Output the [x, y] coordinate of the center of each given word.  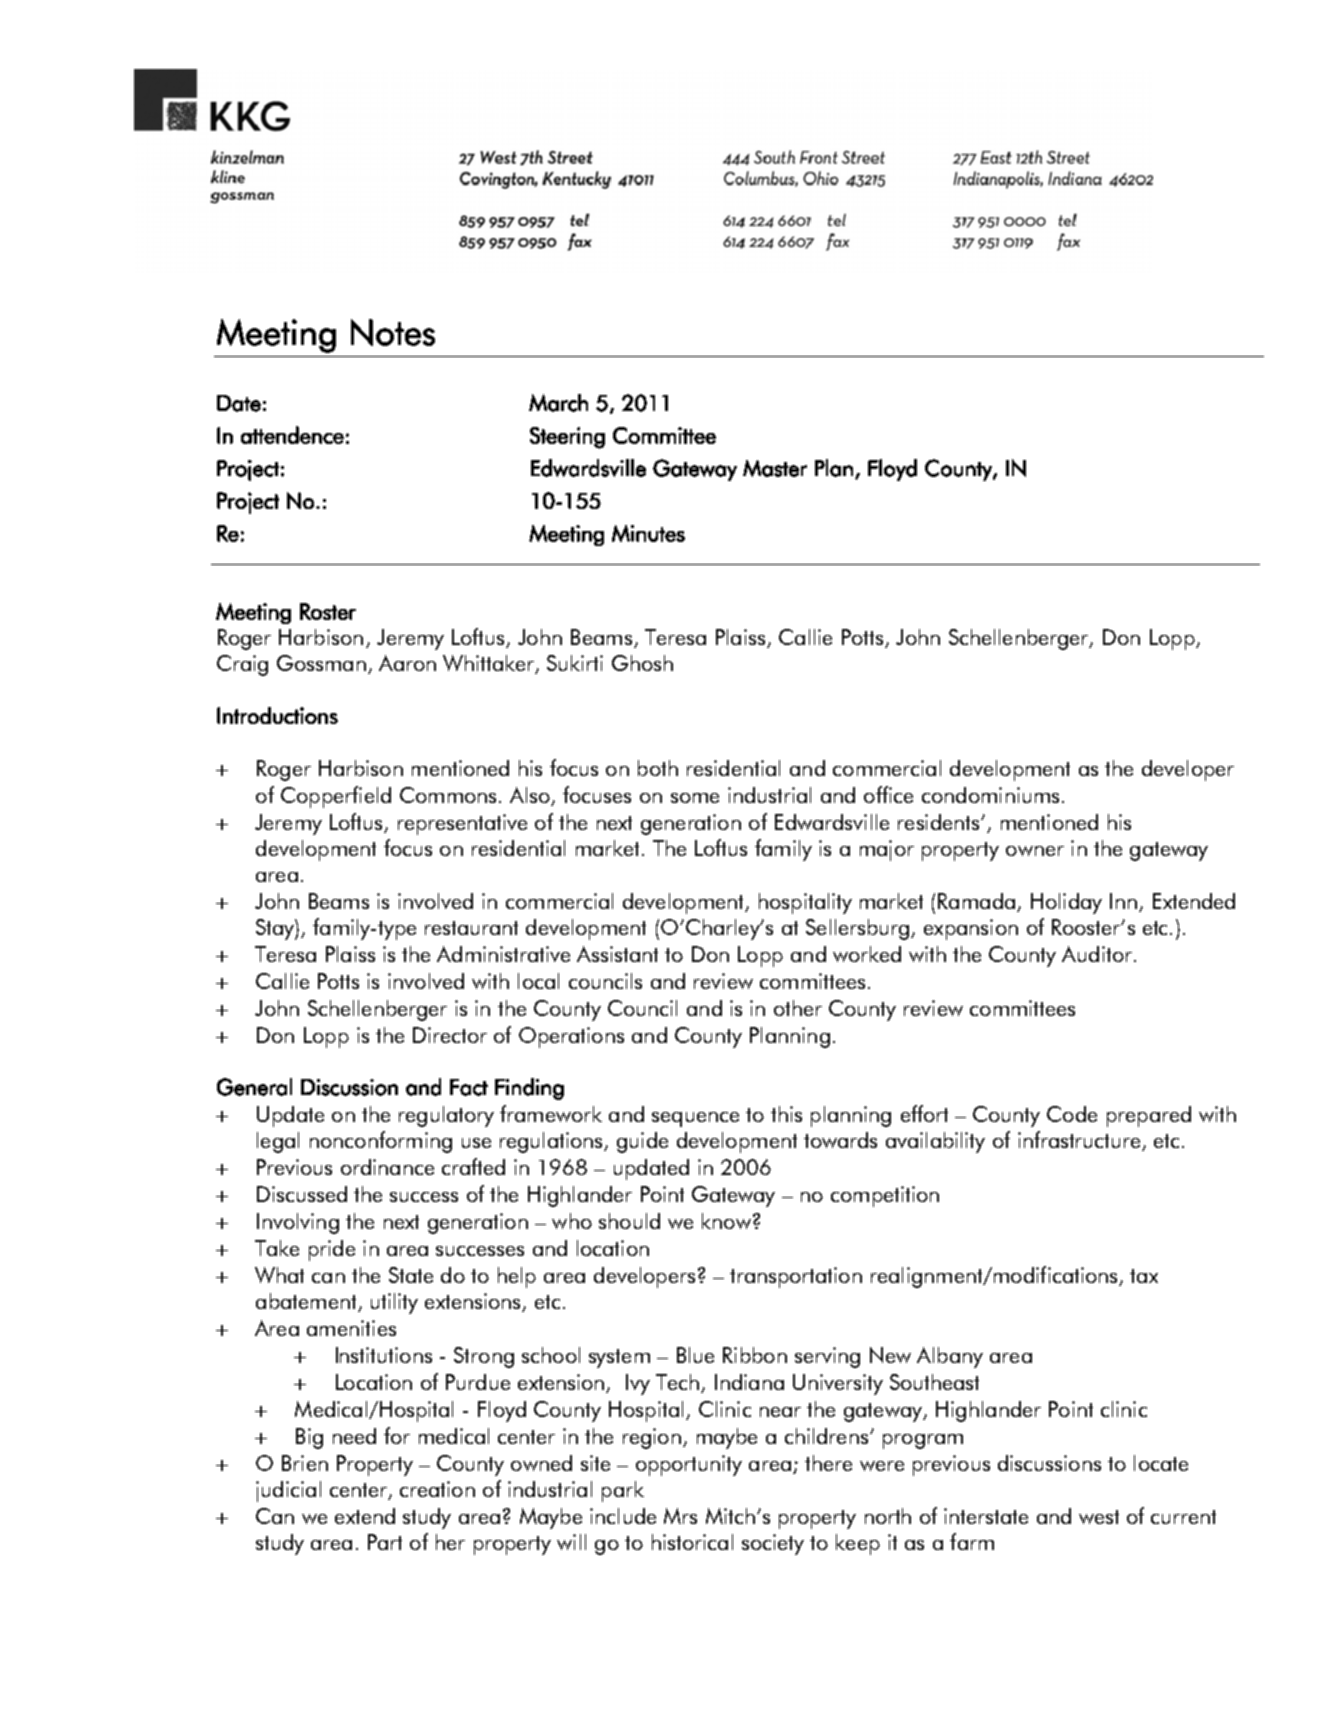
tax [1144, 1276]
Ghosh [642, 663]
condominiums [990, 795]
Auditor [1097, 954]
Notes [393, 332]
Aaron [407, 663]
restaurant [471, 928]
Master [775, 468]
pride [332, 1250]
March [558, 403]
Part [385, 1542]
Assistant [617, 954]
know [726, 1221]
